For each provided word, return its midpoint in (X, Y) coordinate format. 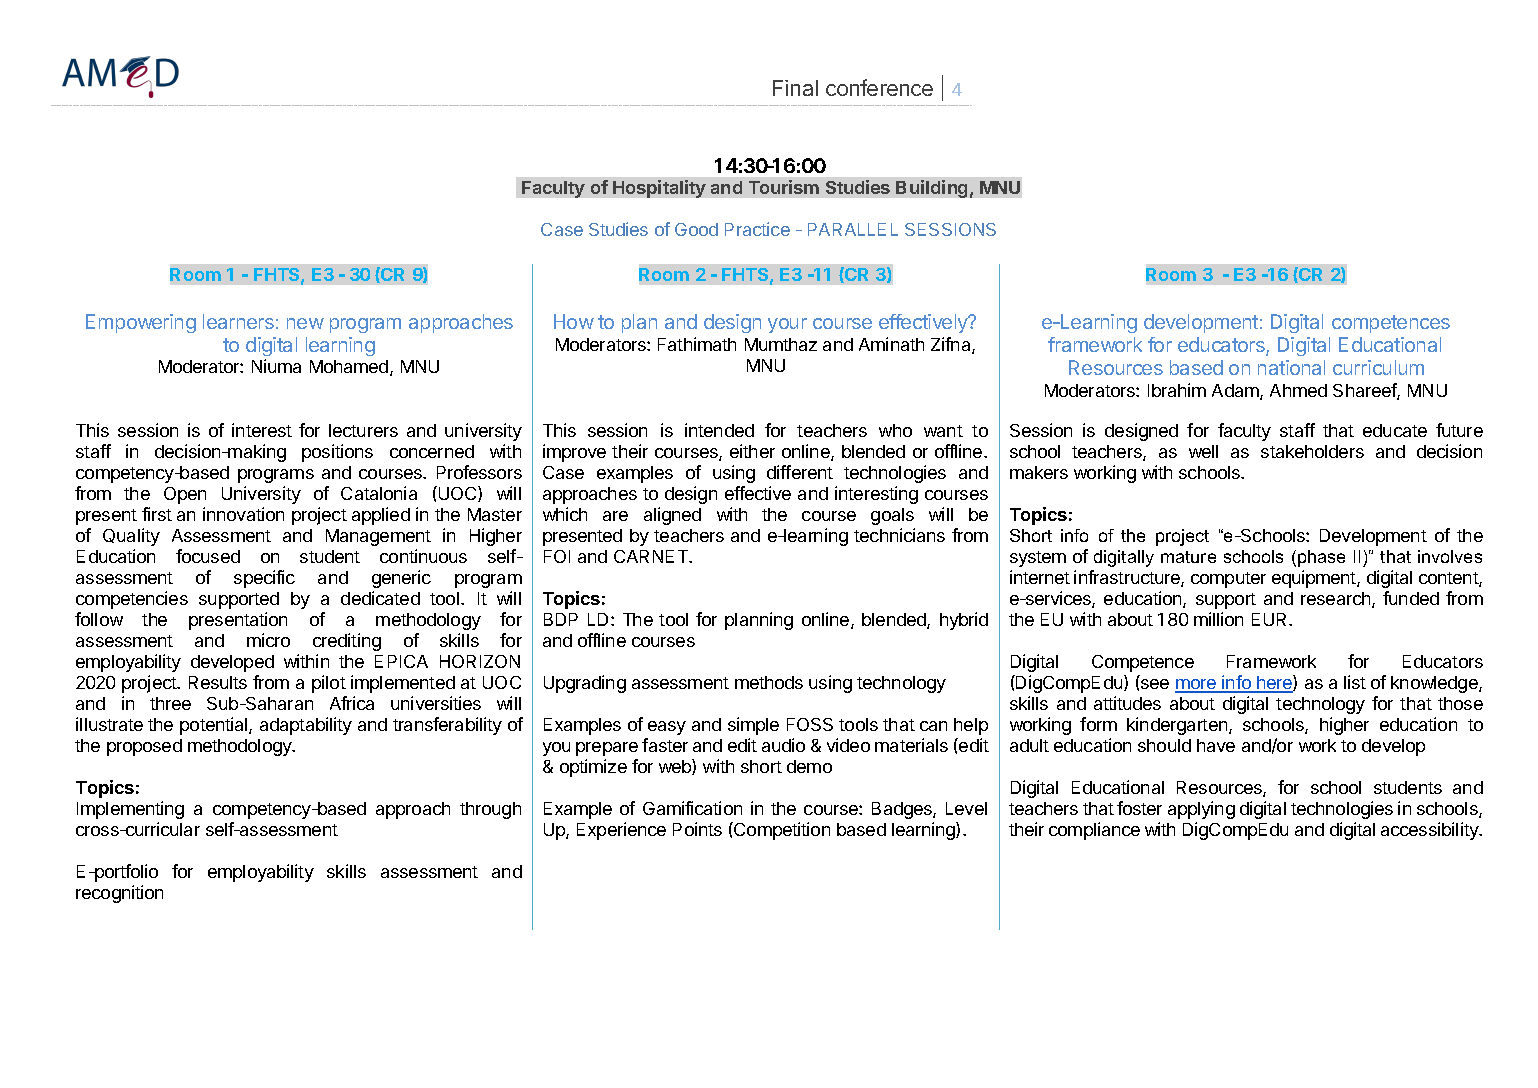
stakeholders (1312, 451)
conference (879, 87)
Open (185, 495)
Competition (781, 831)
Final (795, 88)
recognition (119, 894)
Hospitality (659, 189)
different (800, 472)
